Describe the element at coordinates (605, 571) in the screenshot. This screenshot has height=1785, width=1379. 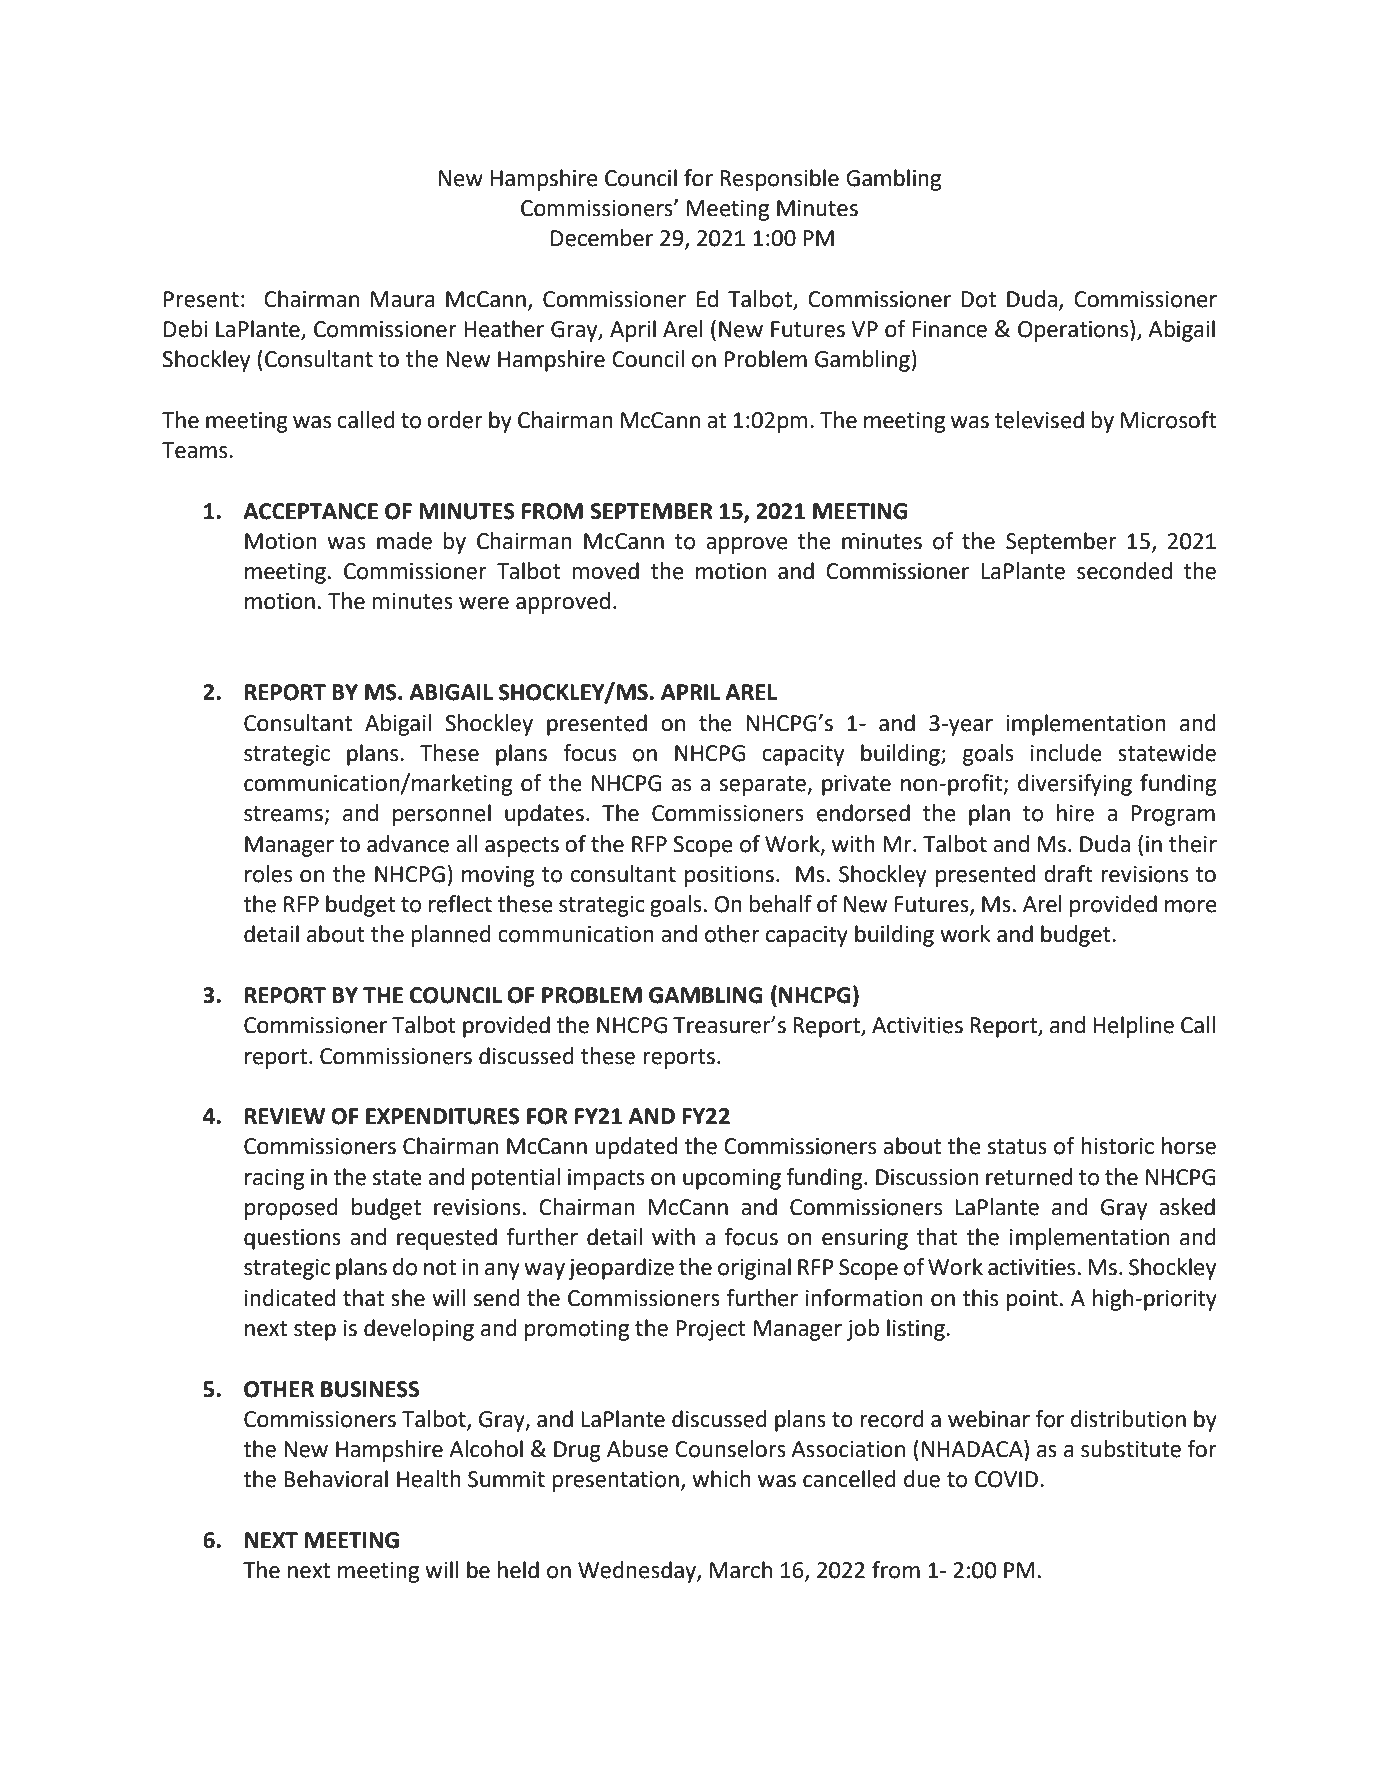
I see `moved` at that location.
